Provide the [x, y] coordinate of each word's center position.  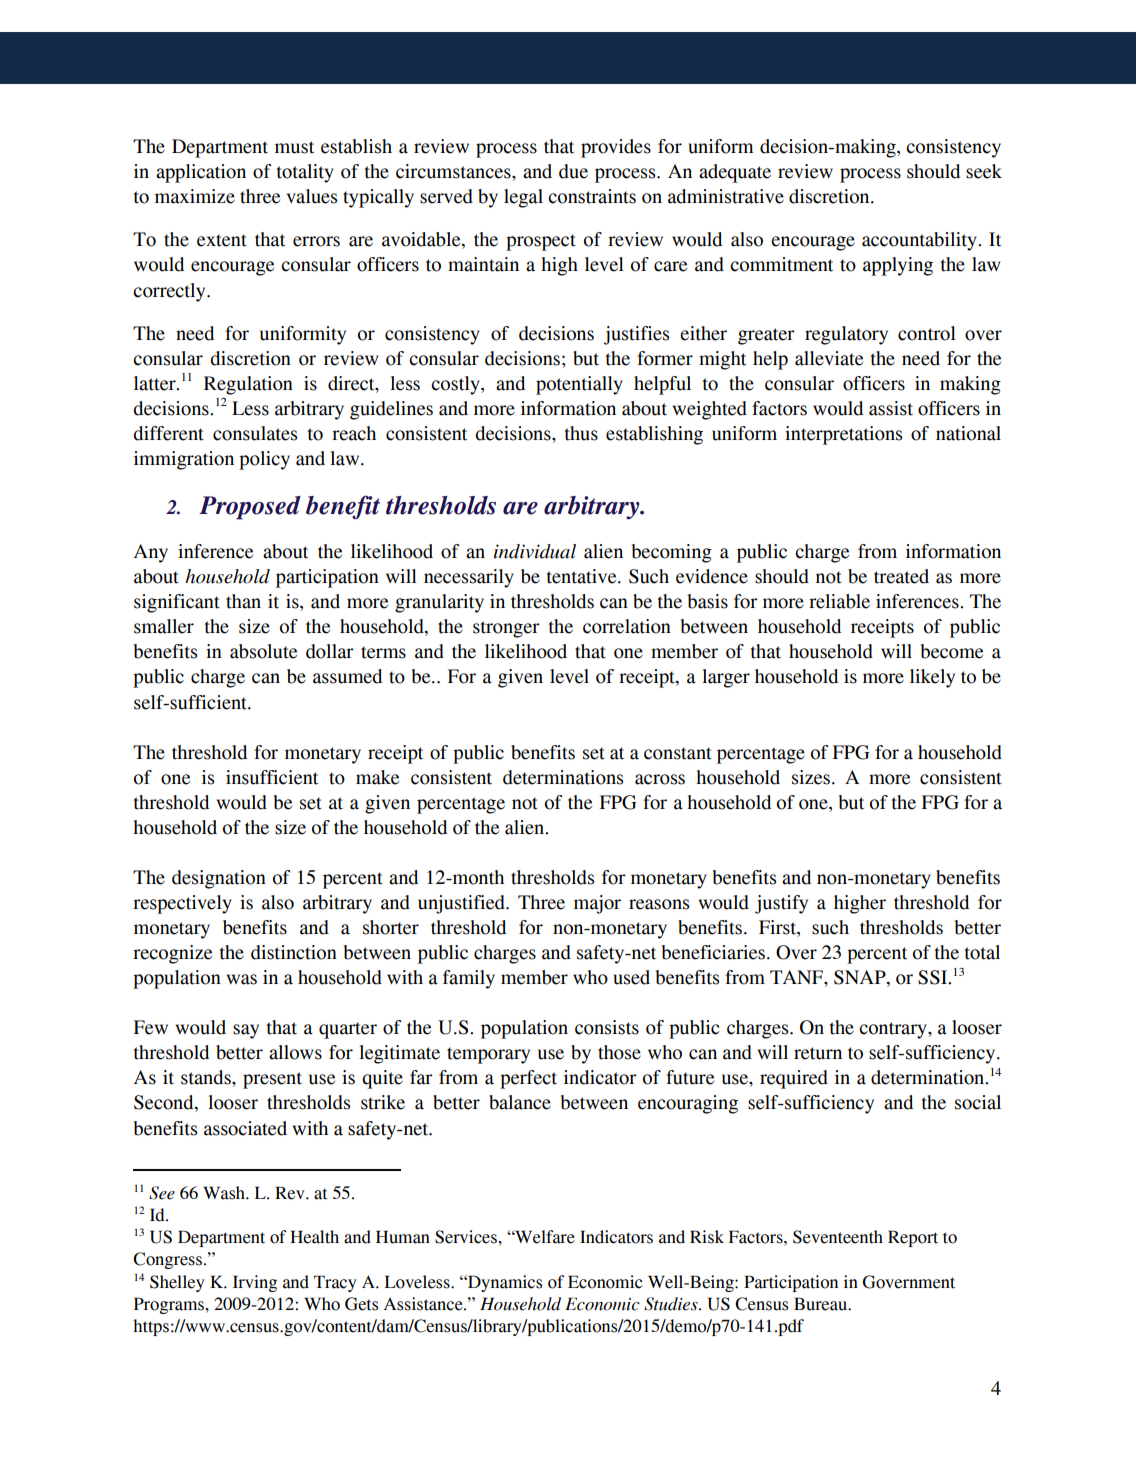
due [573, 171]
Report [913, 1238]
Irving [255, 1283]
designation [219, 879]
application [201, 173]
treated [901, 576]
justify [781, 904]
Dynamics [504, 1283]
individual [535, 551]
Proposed [250, 508]
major [597, 904]
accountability [920, 241]
